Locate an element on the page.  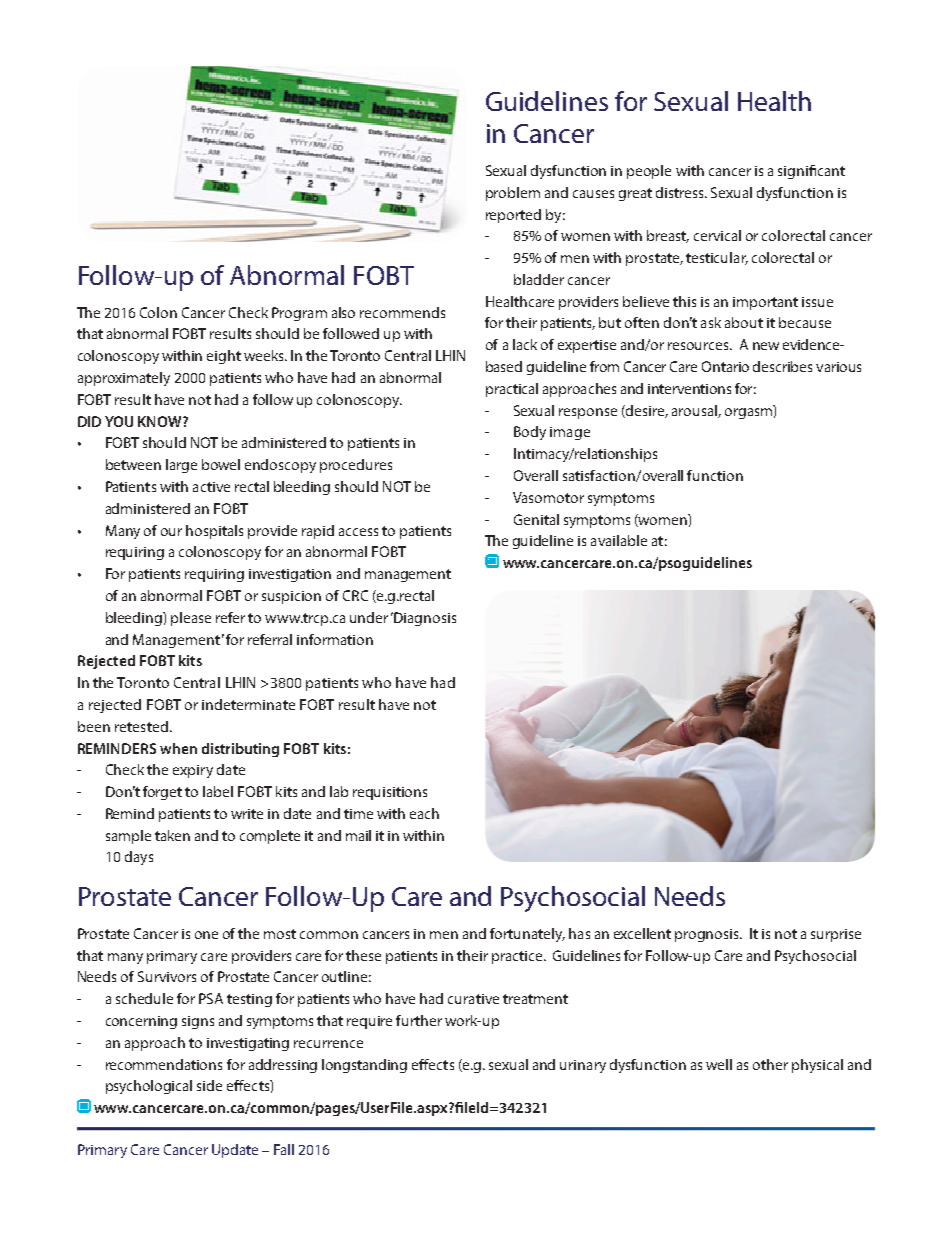
Body is located at coordinates (530, 433).
